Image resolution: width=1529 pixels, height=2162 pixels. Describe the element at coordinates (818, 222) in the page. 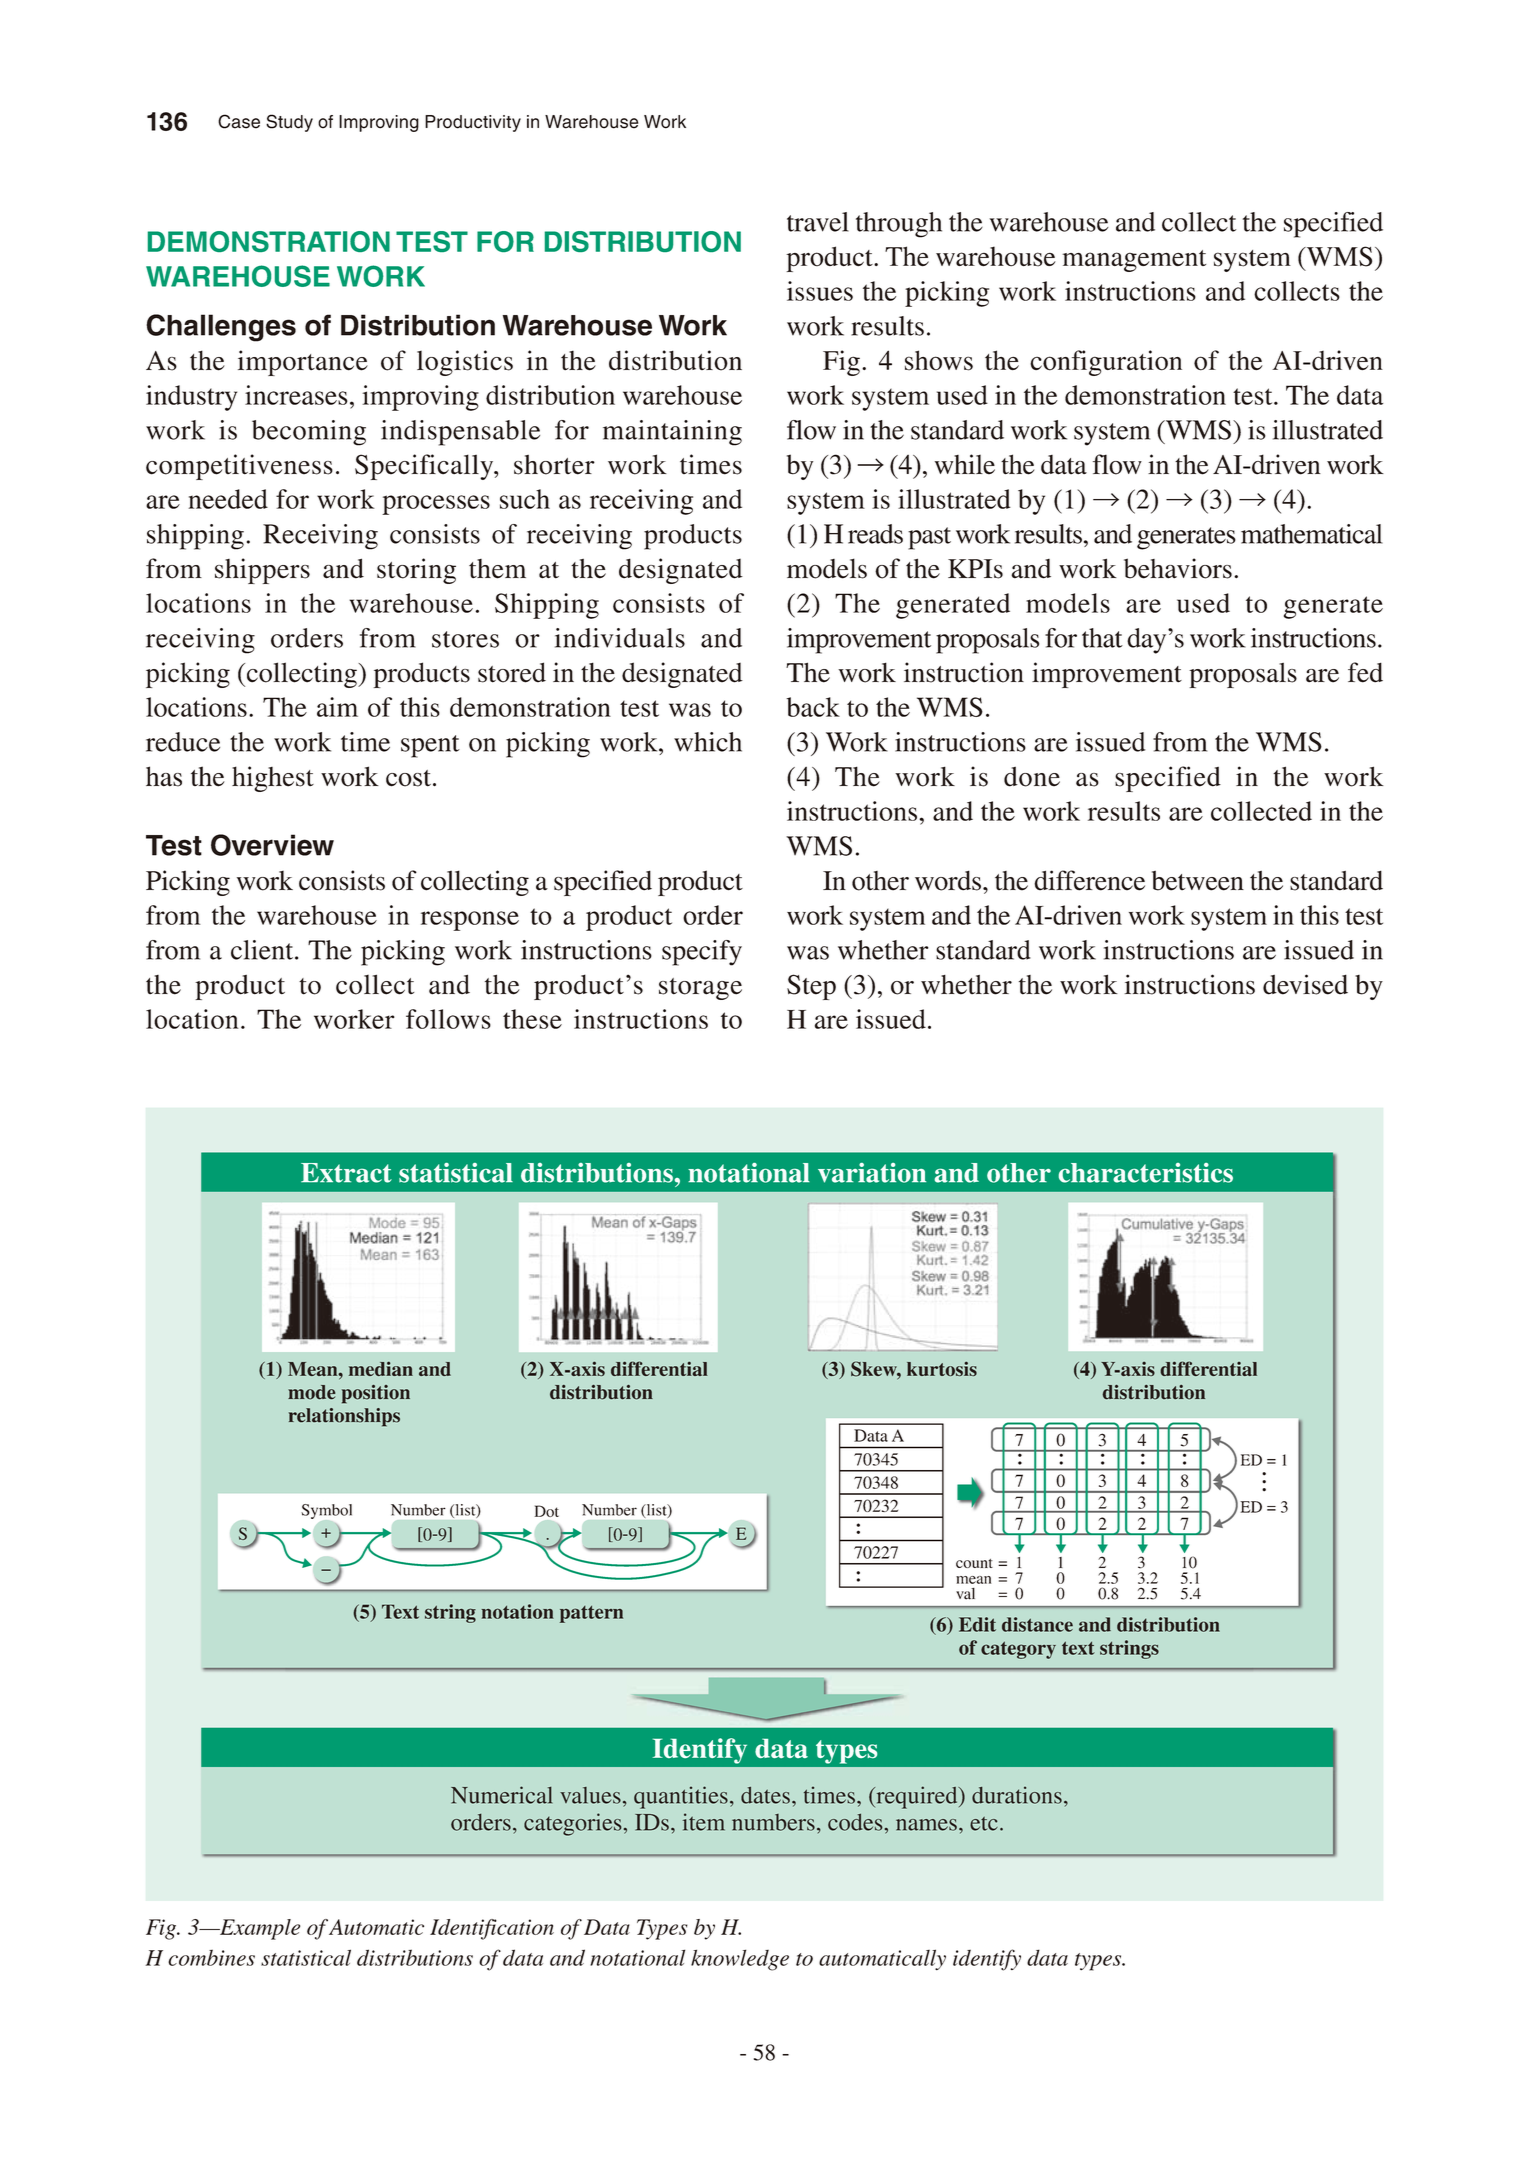

I see `travel` at that location.
